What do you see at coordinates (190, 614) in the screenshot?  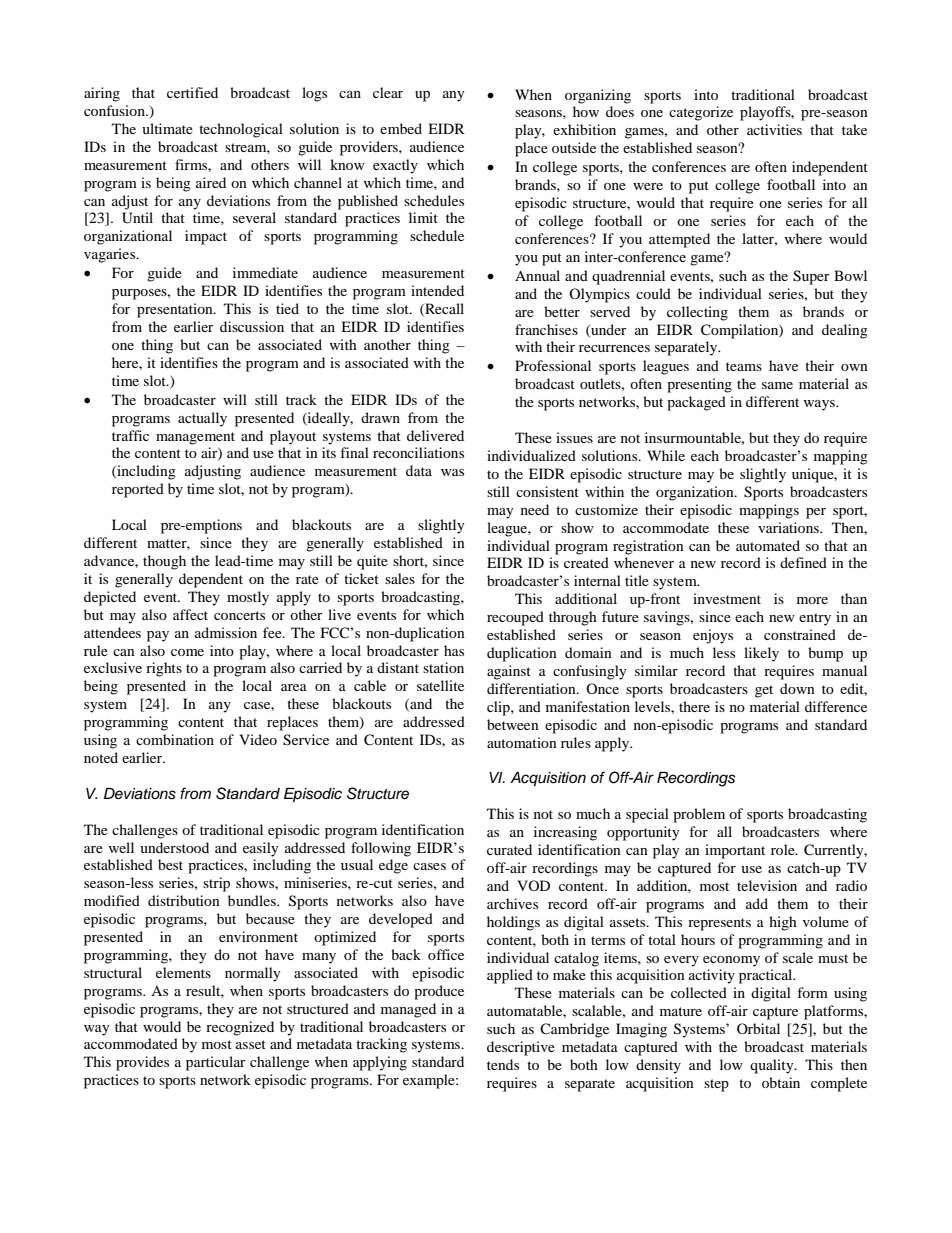 I see `affect` at bounding box center [190, 614].
